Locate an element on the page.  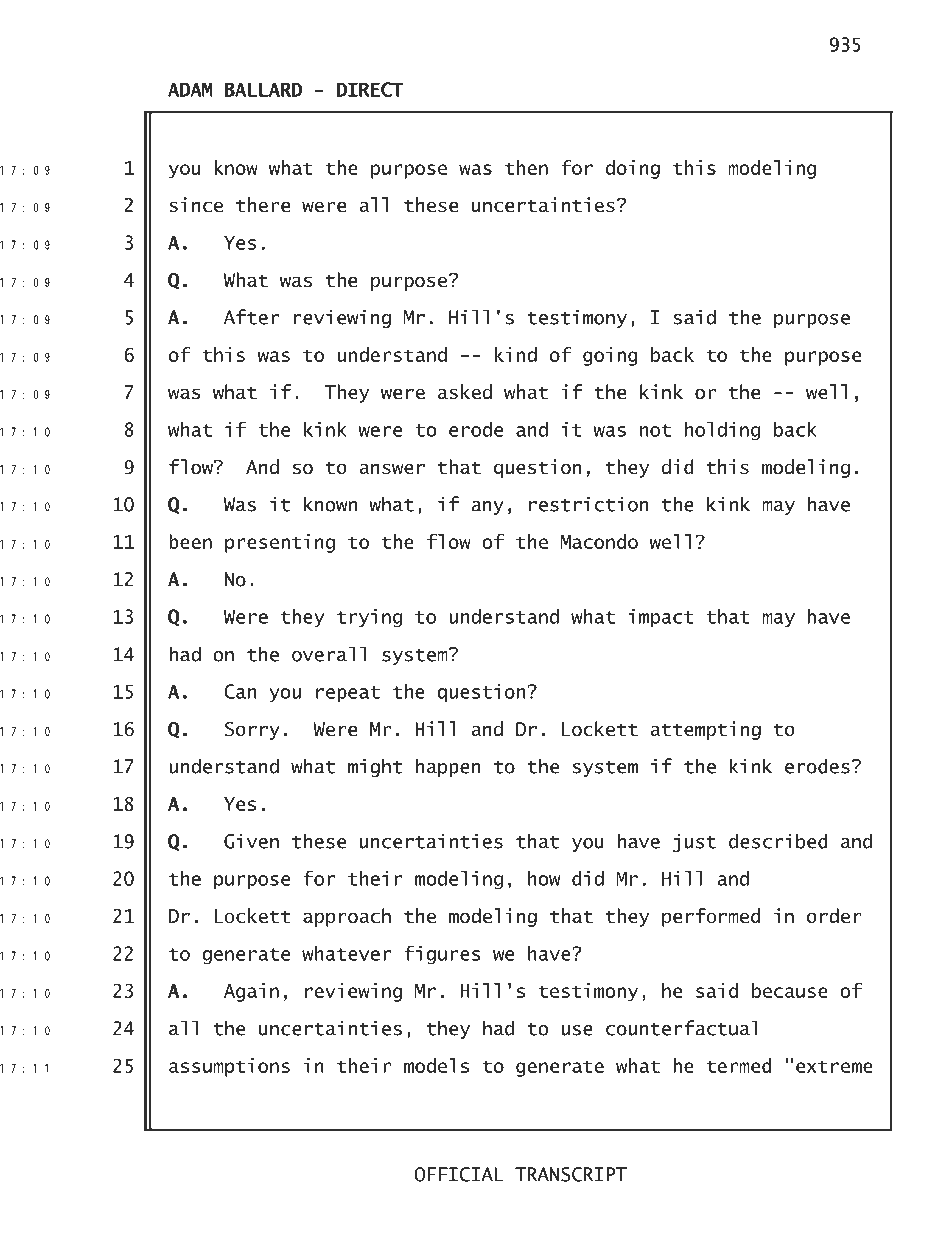
OFFICIAL is located at coordinates (459, 1174).
